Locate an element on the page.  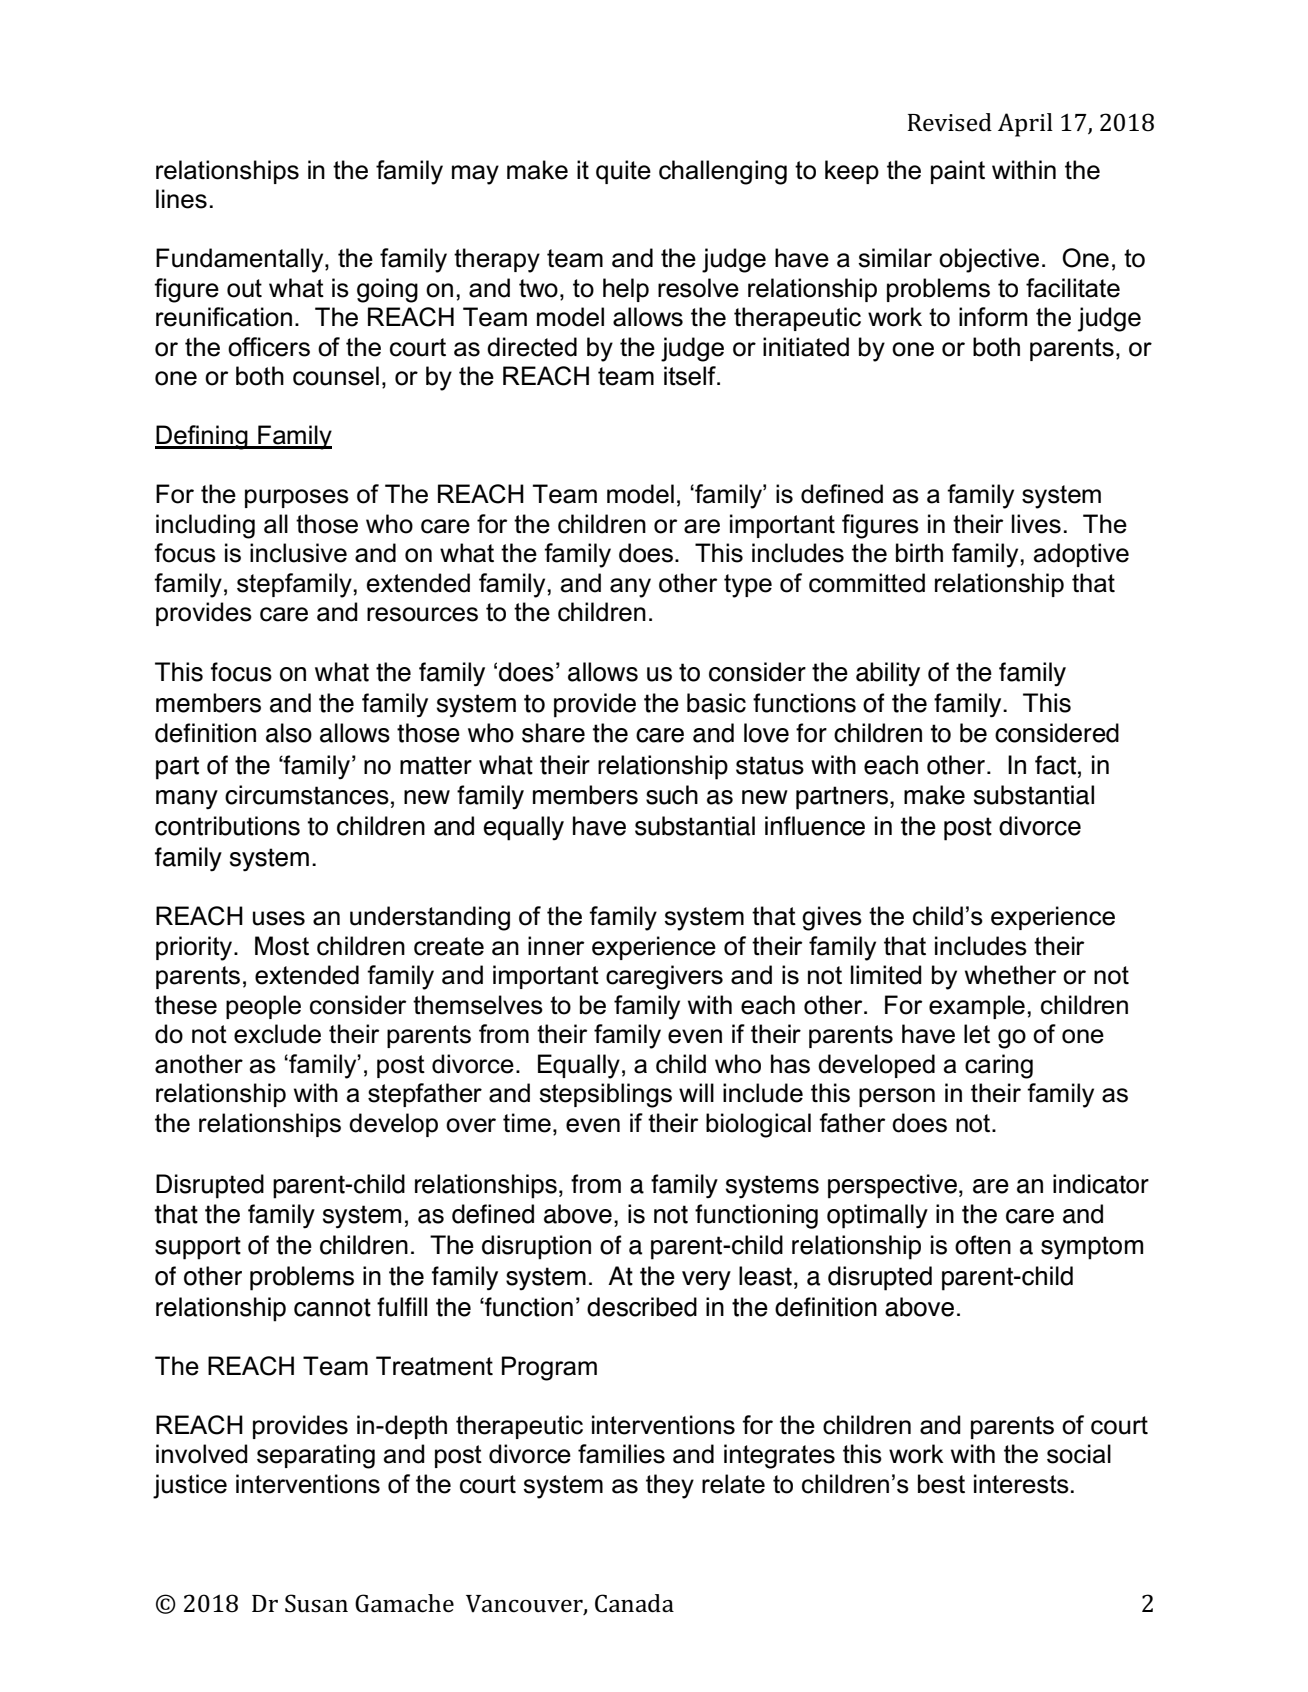
described is located at coordinates (642, 1307).
